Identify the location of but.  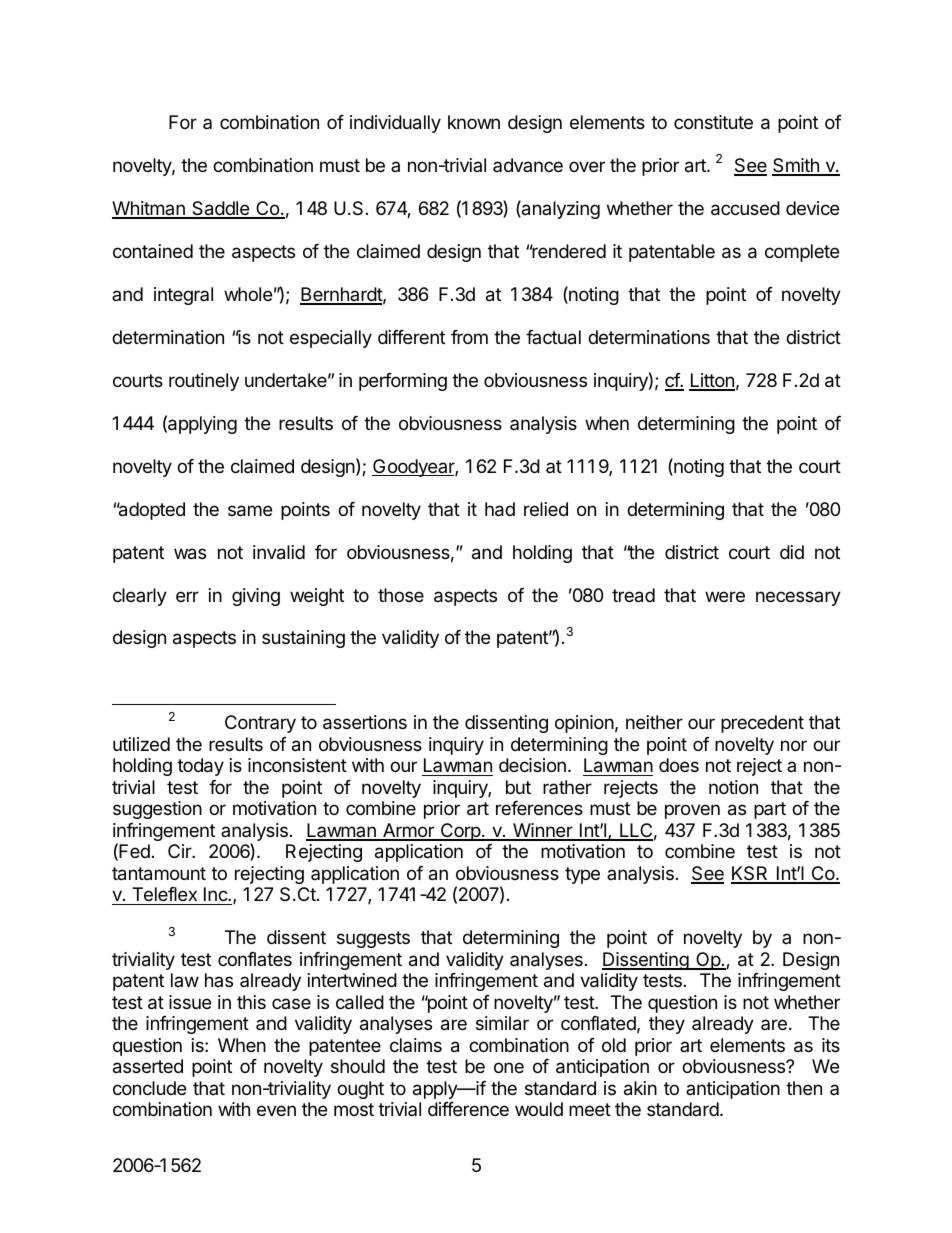
(518, 787).
